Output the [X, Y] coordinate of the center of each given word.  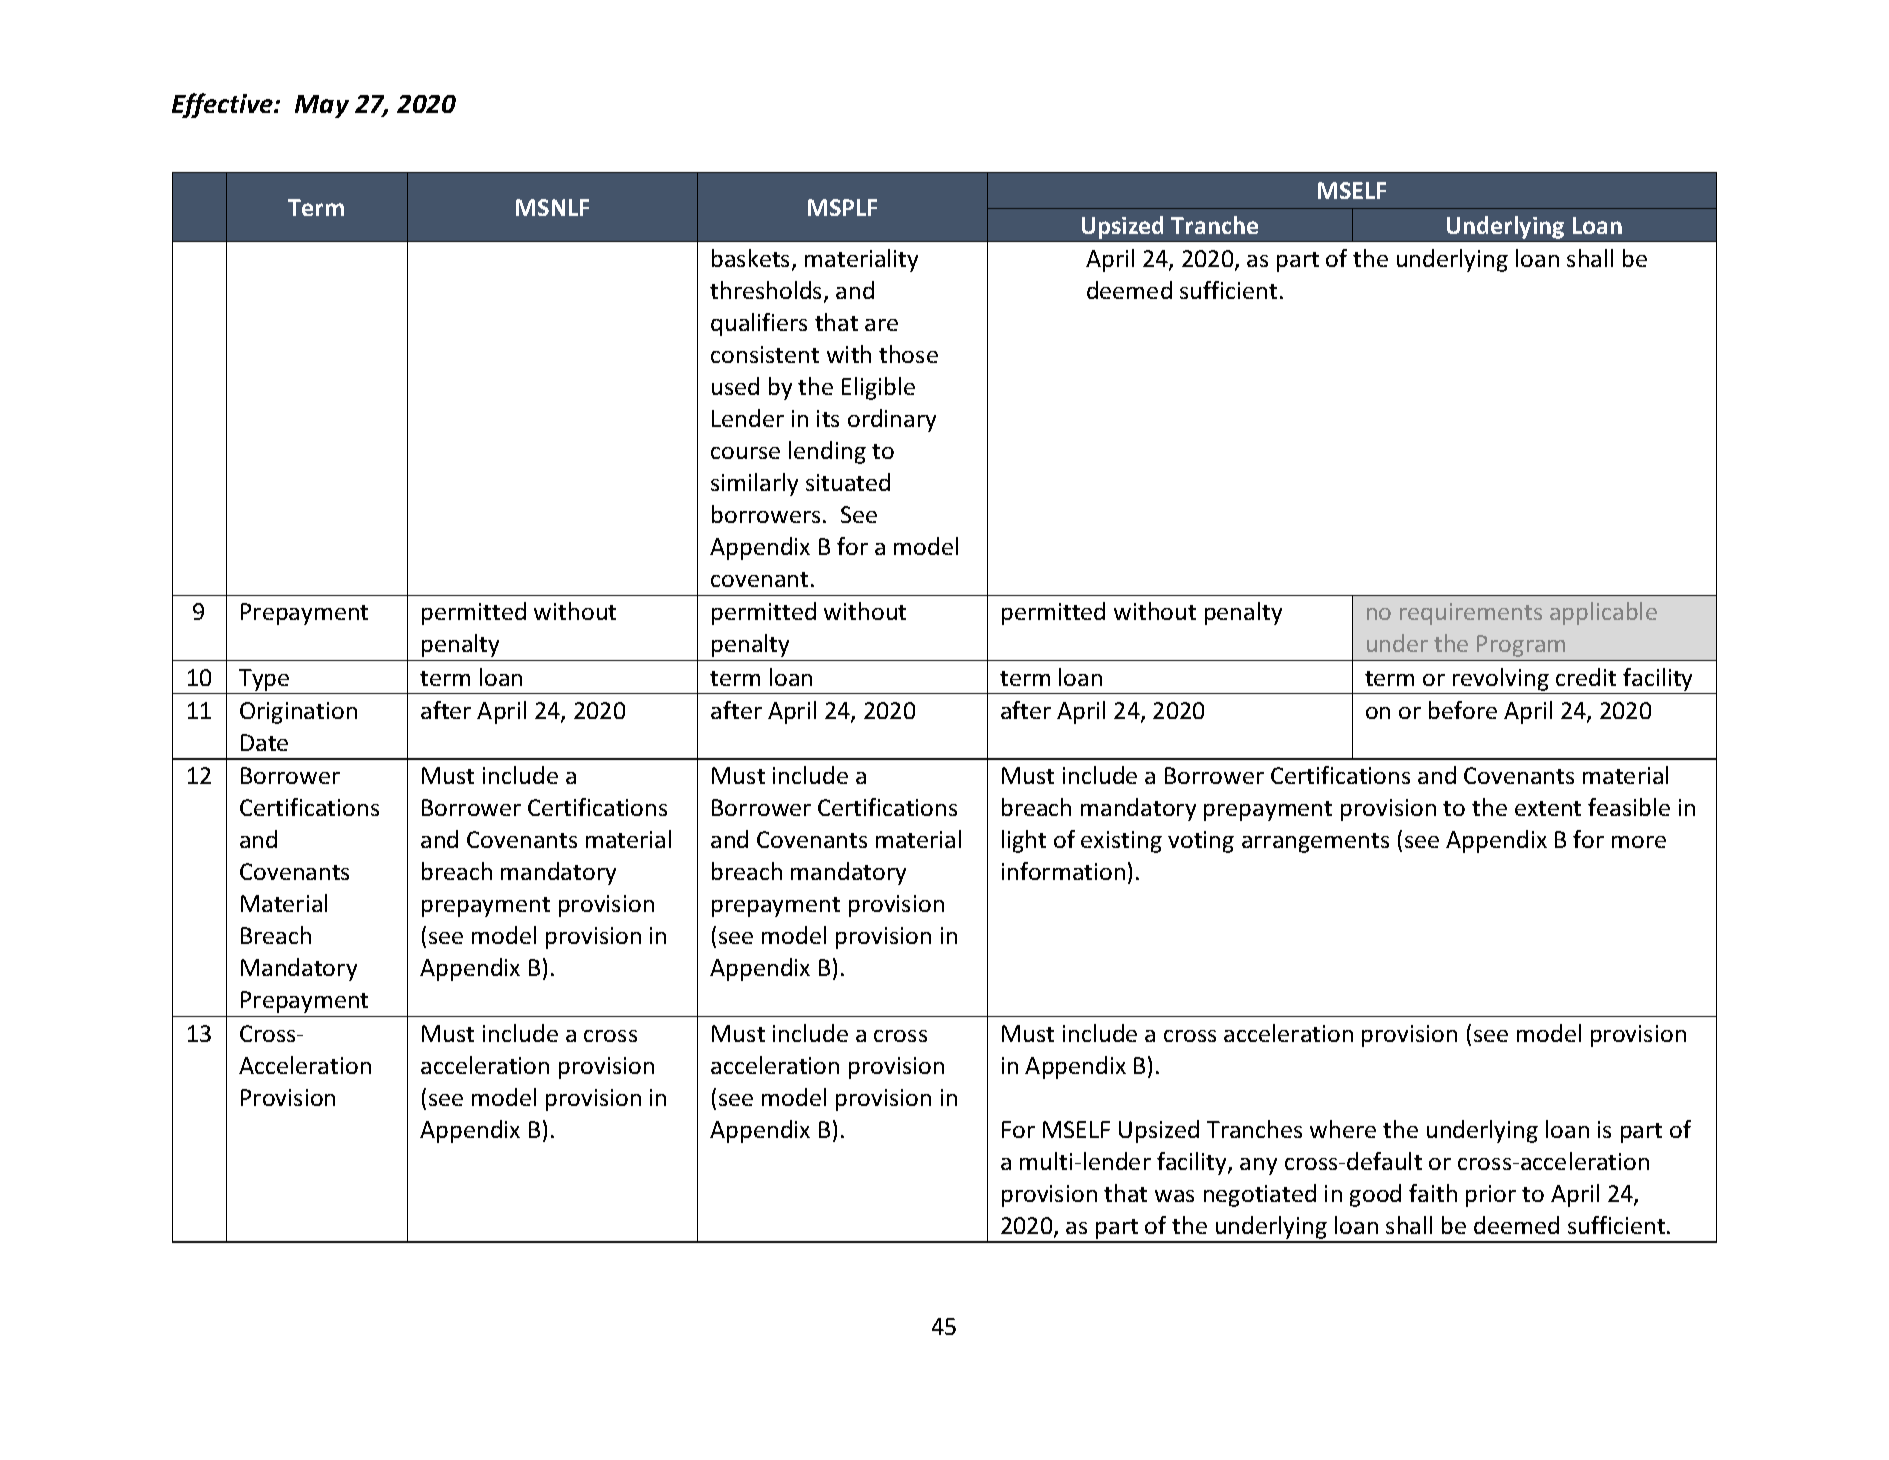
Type [264, 680]
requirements [1471, 614]
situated [848, 482]
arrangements [1315, 843]
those [908, 354]
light [1024, 841]
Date [264, 742]
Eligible [878, 388]
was [1174, 1196]
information [1063, 871]
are [881, 325]
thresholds [767, 291]
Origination [298, 713]
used [735, 386]
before [1463, 710]
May [322, 106]
